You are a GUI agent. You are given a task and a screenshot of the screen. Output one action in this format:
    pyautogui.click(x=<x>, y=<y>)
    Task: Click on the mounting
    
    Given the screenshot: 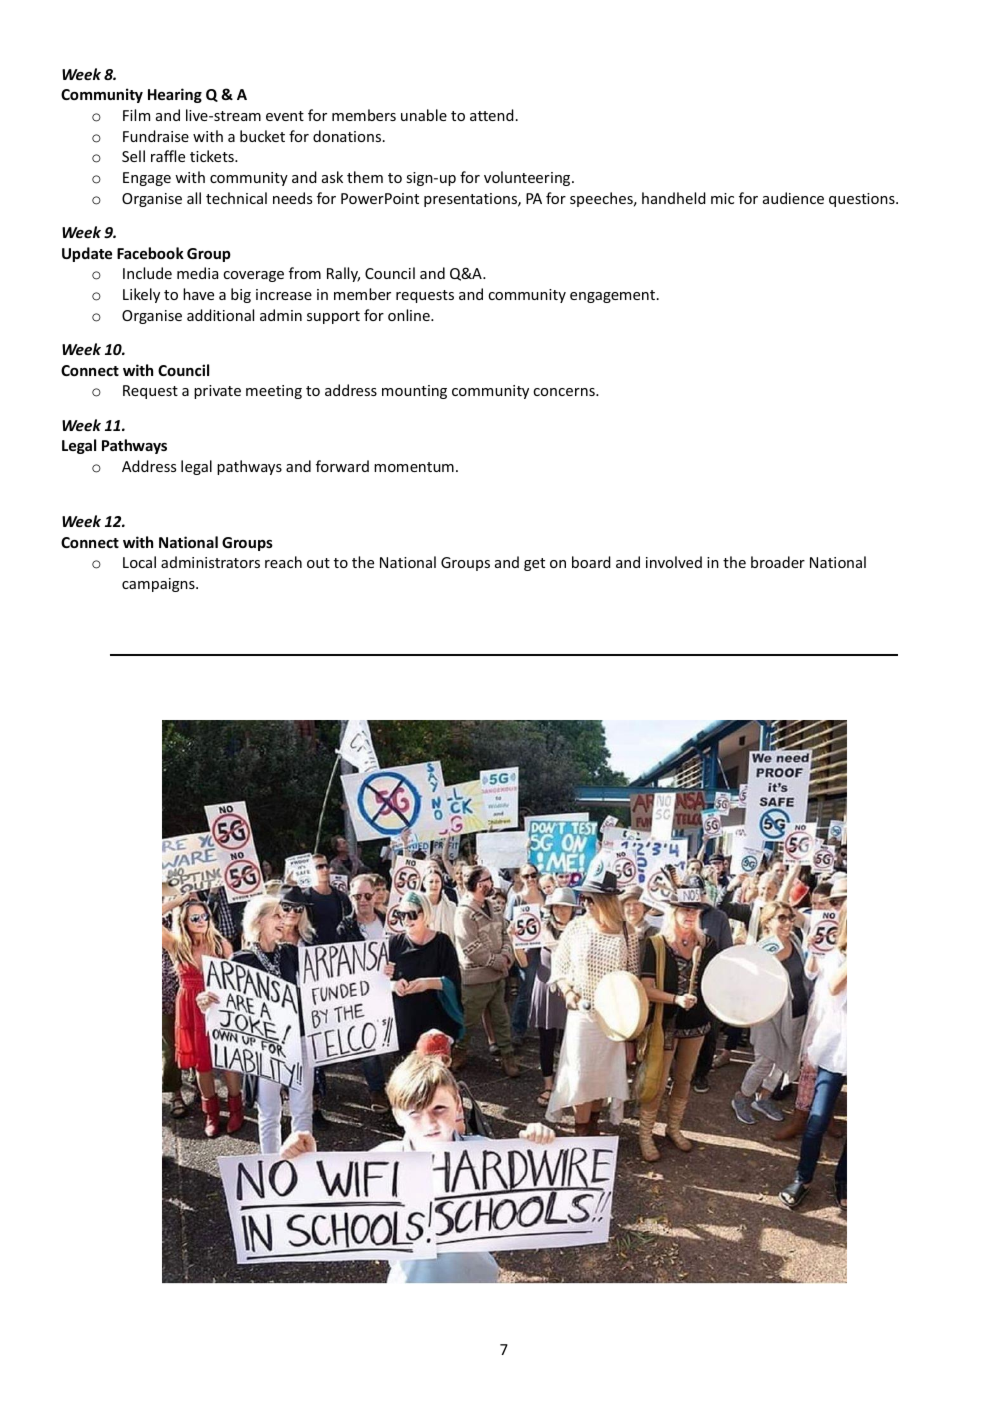 What is the action you would take?
    pyautogui.click(x=414, y=392)
